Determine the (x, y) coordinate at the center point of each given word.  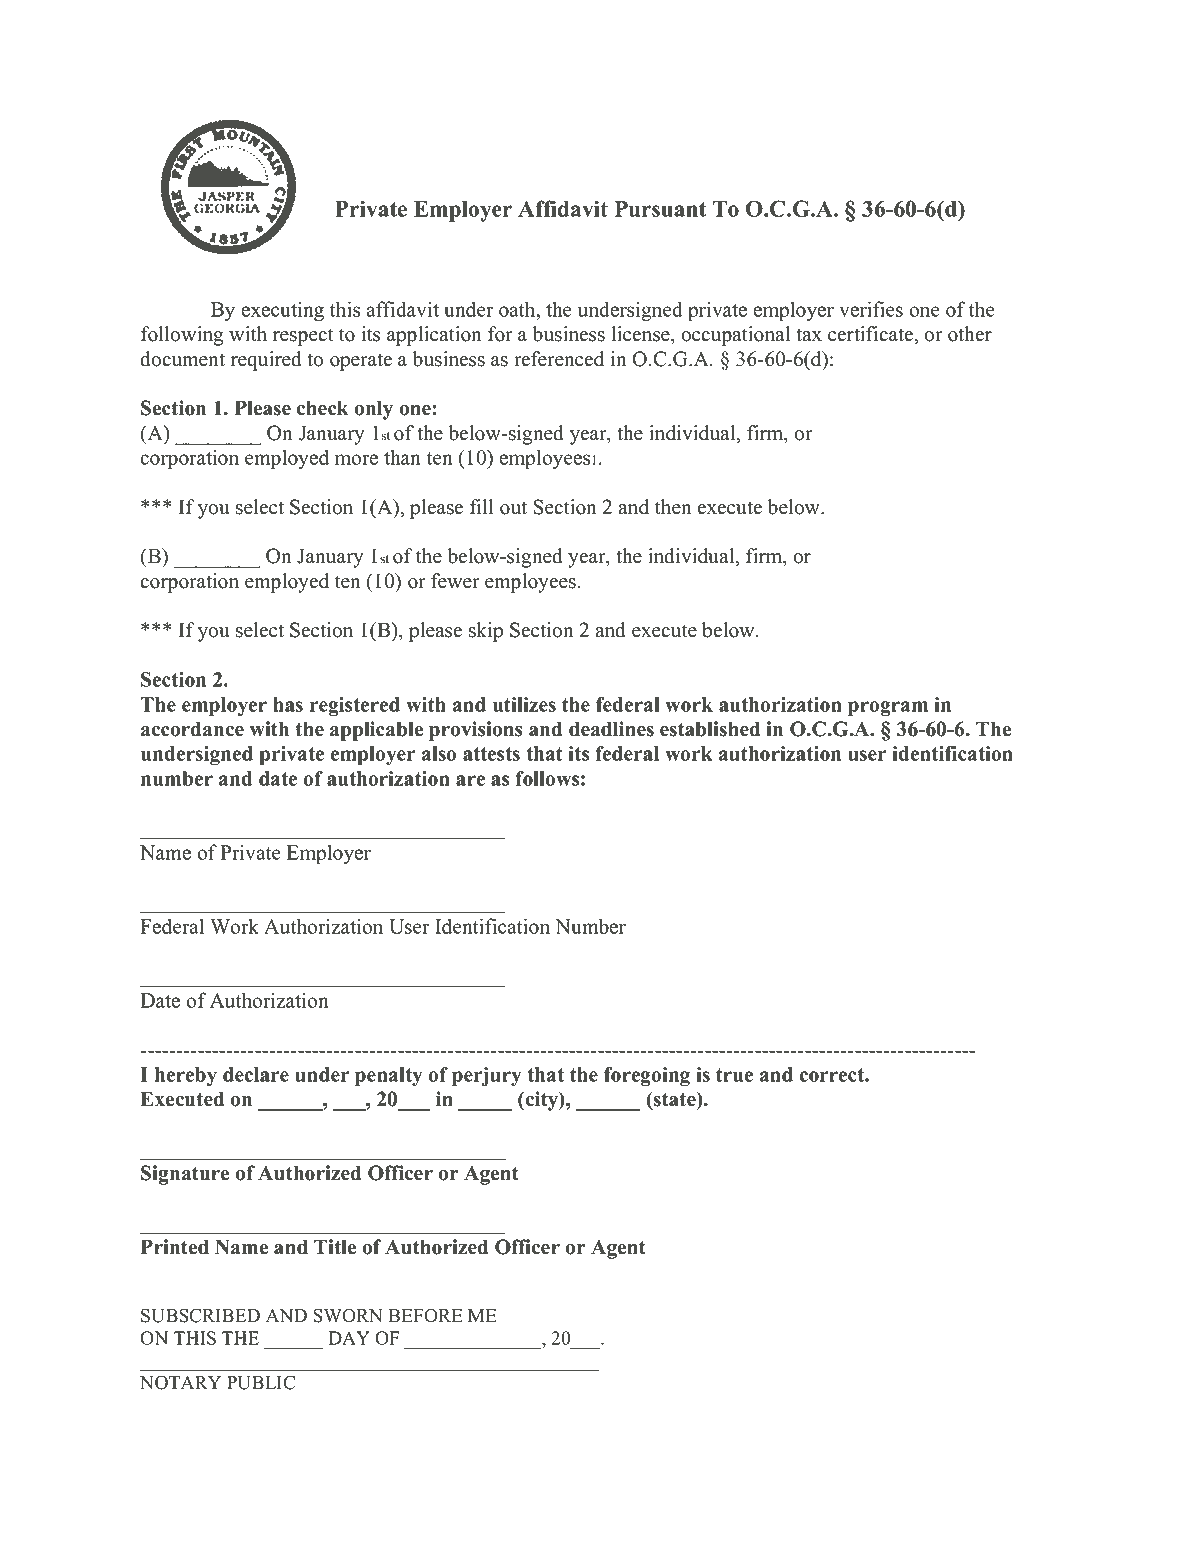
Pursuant (660, 209)
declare (256, 1074)
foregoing (647, 1077)
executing (282, 311)
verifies (871, 309)
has (288, 704)
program (888, 709)
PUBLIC (261, 1382)
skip (486, 632)
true (734, 1075)
